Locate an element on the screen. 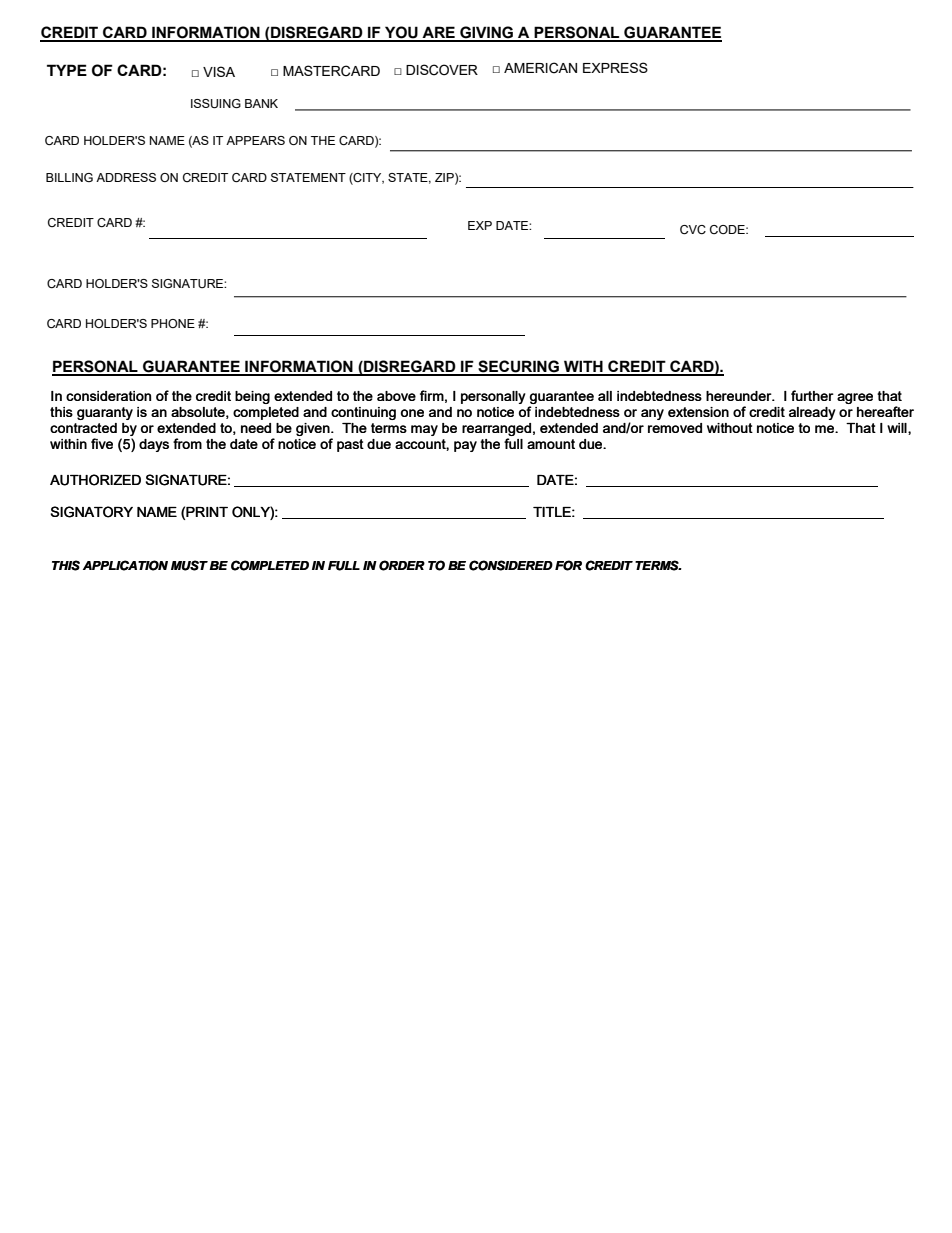 The width and height of the screenshot is (952, 1233). ADDRESS is located at coordinates (126, 177).
